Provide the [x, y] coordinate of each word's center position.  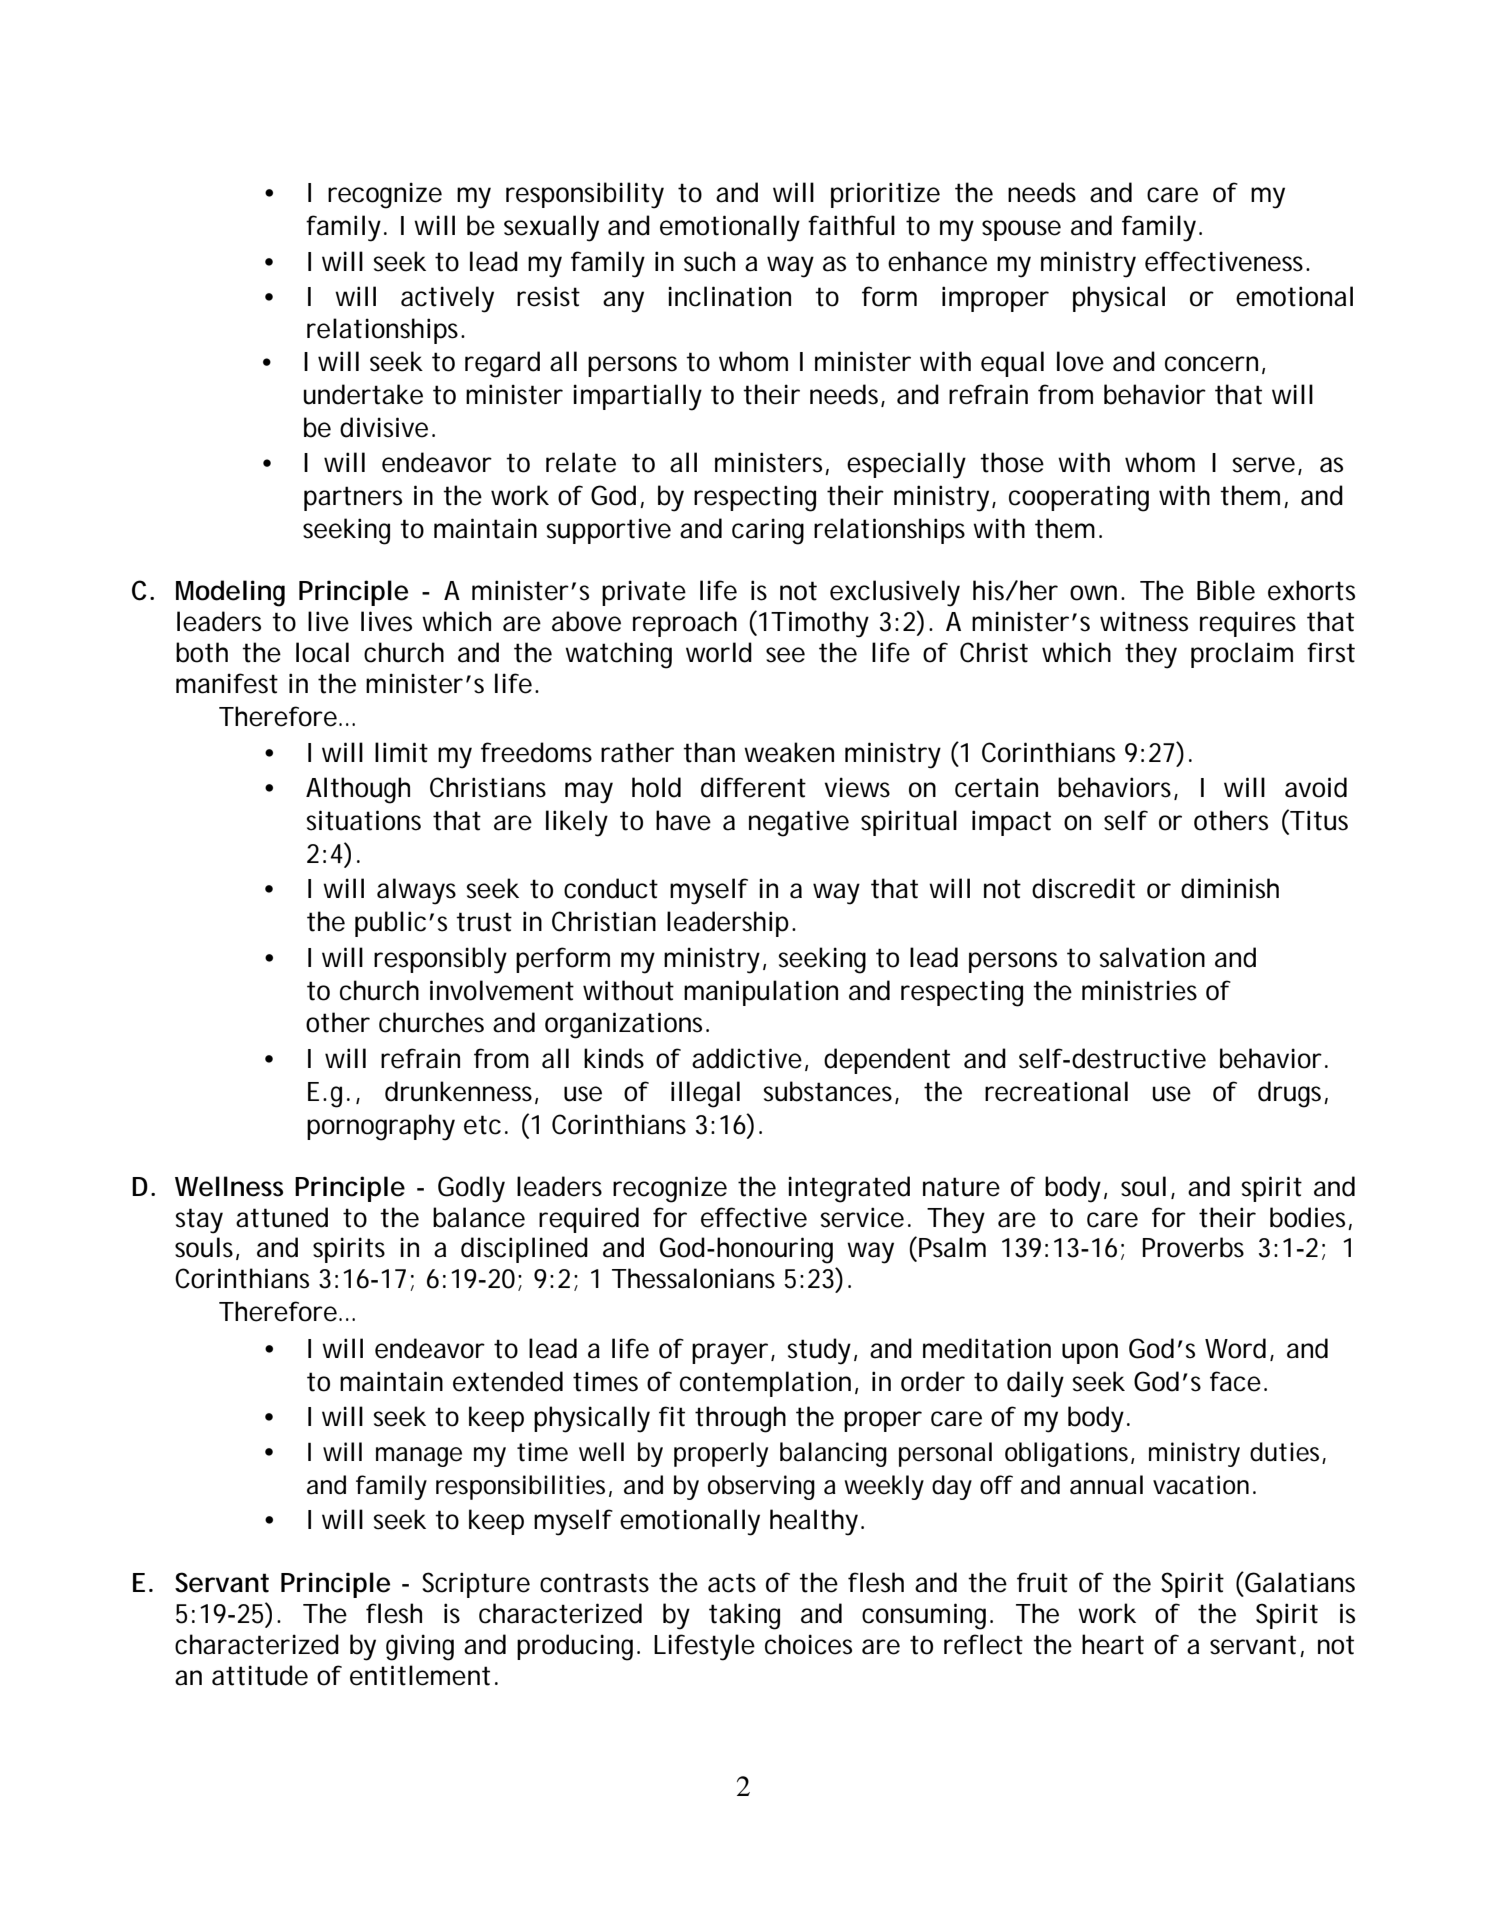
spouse [1021, 230]
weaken [789, 752]
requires [1248, 624]
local [322, 652]
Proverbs [1193, 1247]
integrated [849, 1189]
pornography [381, 1127]
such [709, 261]
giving [420, 1647]
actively [447, 299]
